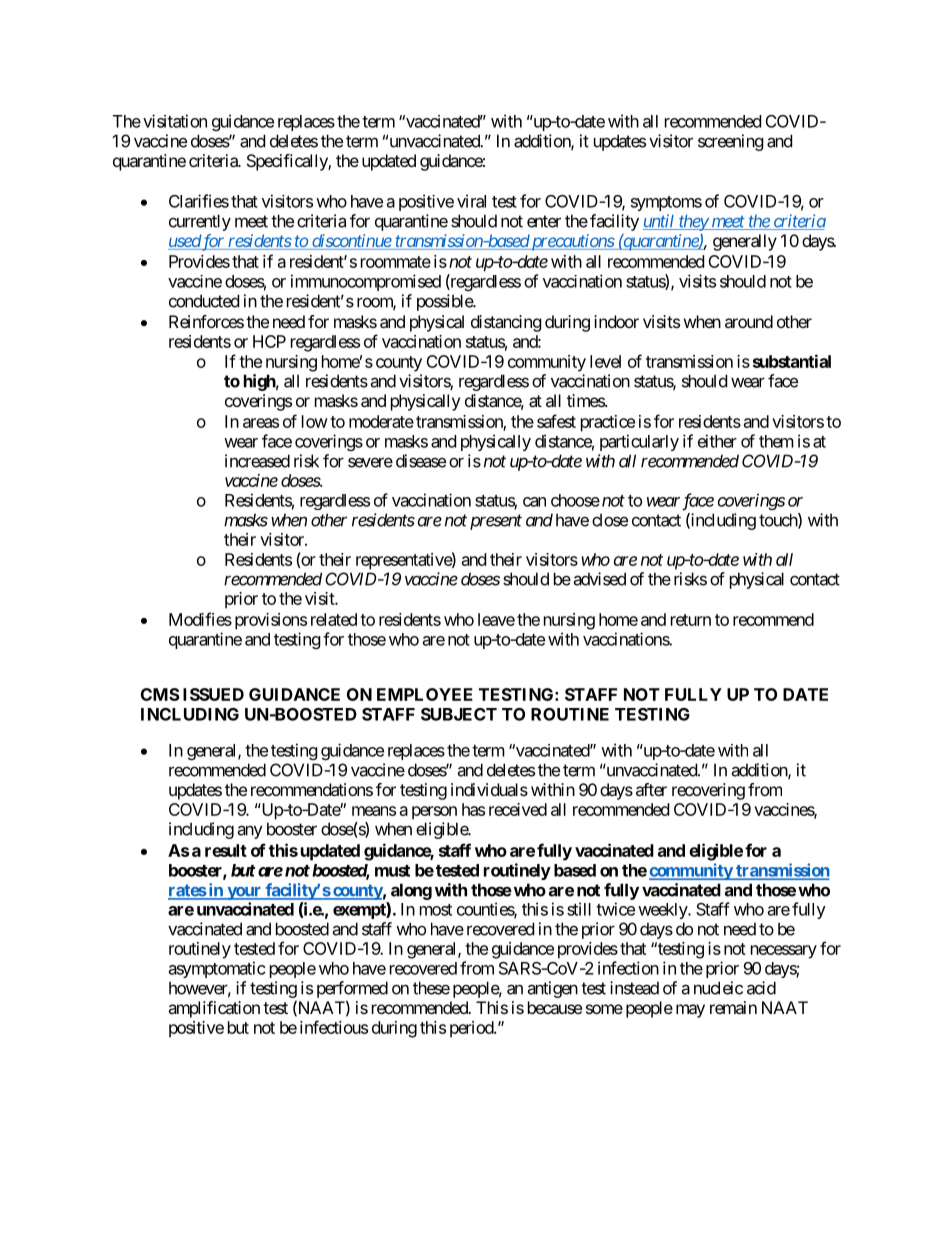  I want to click on return, so click(691, 620).
